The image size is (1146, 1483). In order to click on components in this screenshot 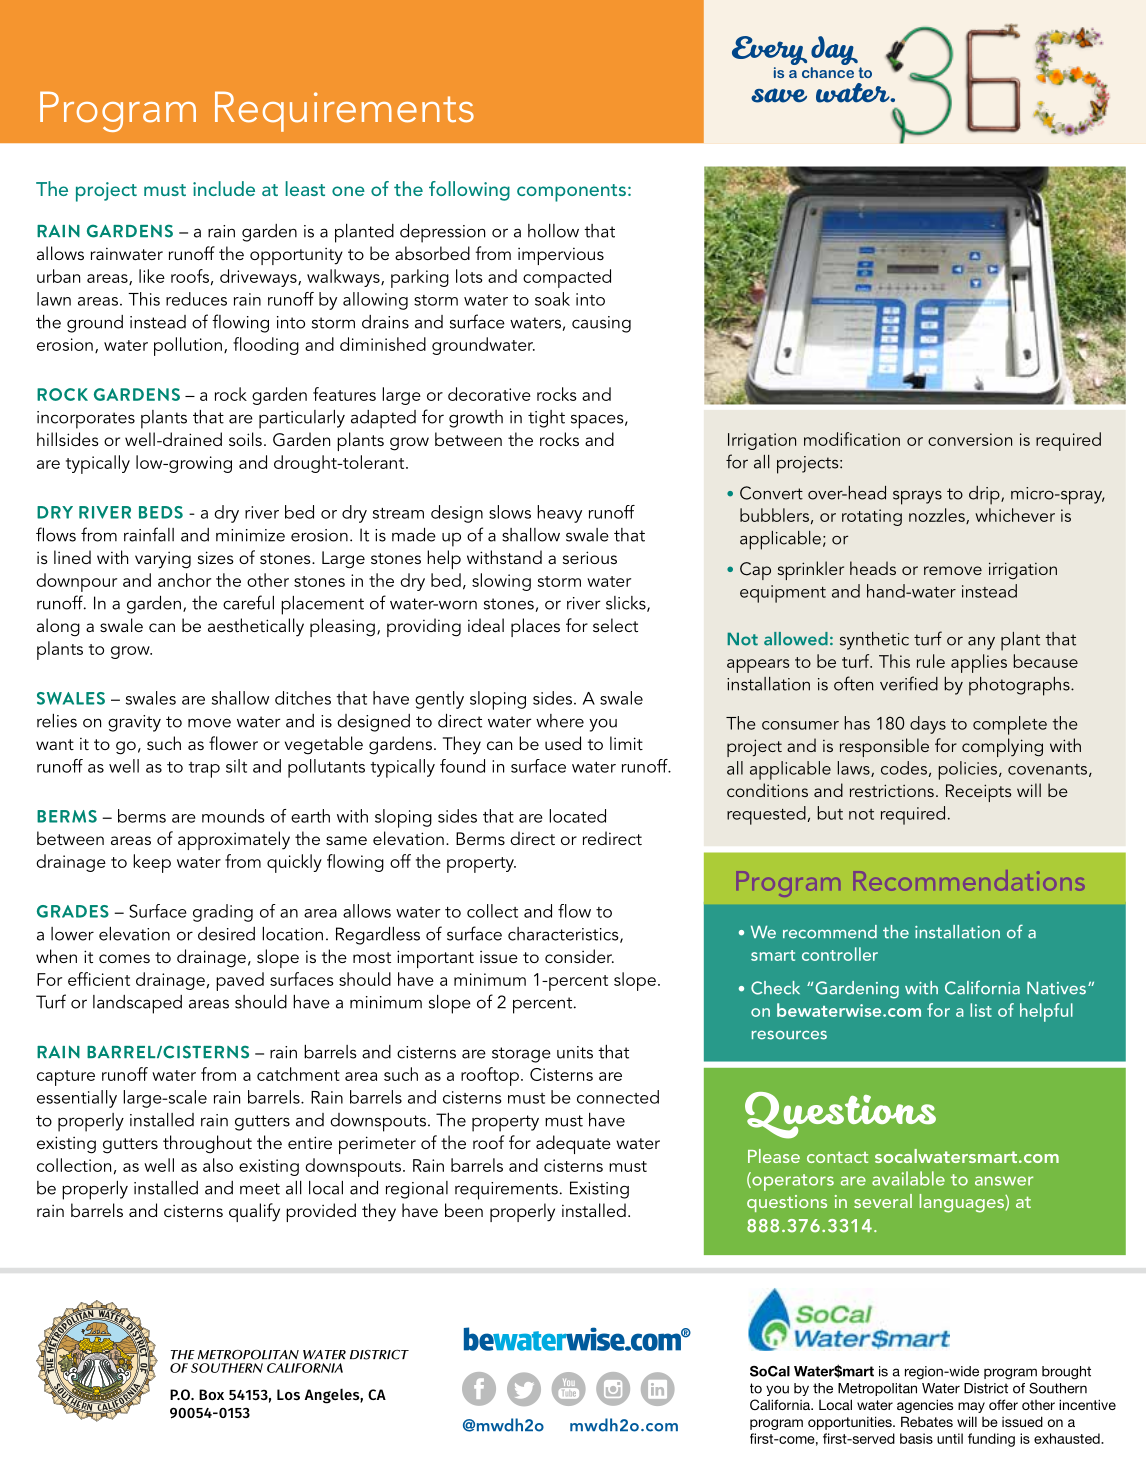, I will do `click(571, 193)`.
